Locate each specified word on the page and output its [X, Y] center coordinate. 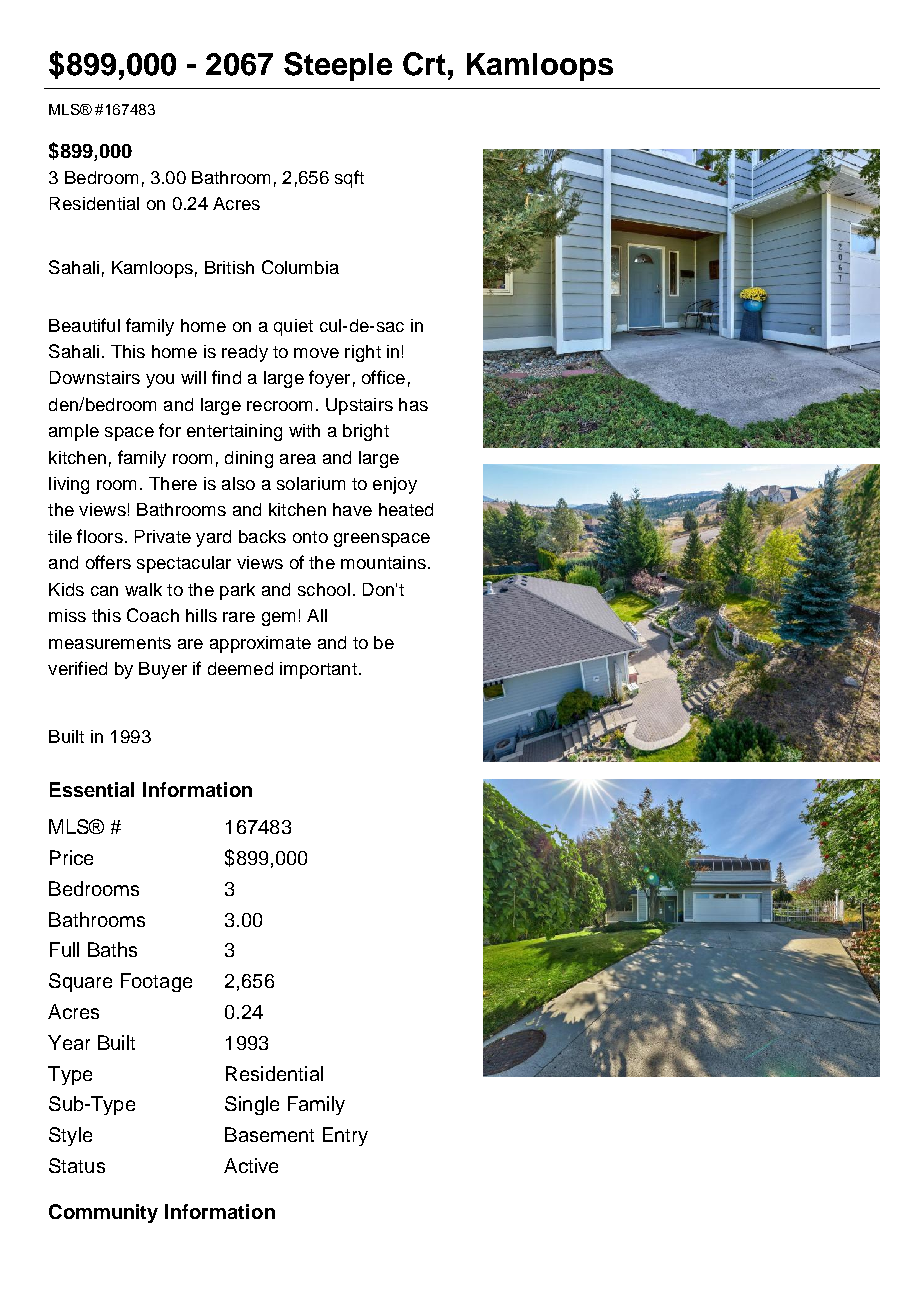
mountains [383, 562]
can [104, 591]
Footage [156, 982]
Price [71, 857]
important [318, 670]
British [229, 267]
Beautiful [84, 325]
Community [103, 1213]
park [237, 591]
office [383, 377]
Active [251, 1165]
